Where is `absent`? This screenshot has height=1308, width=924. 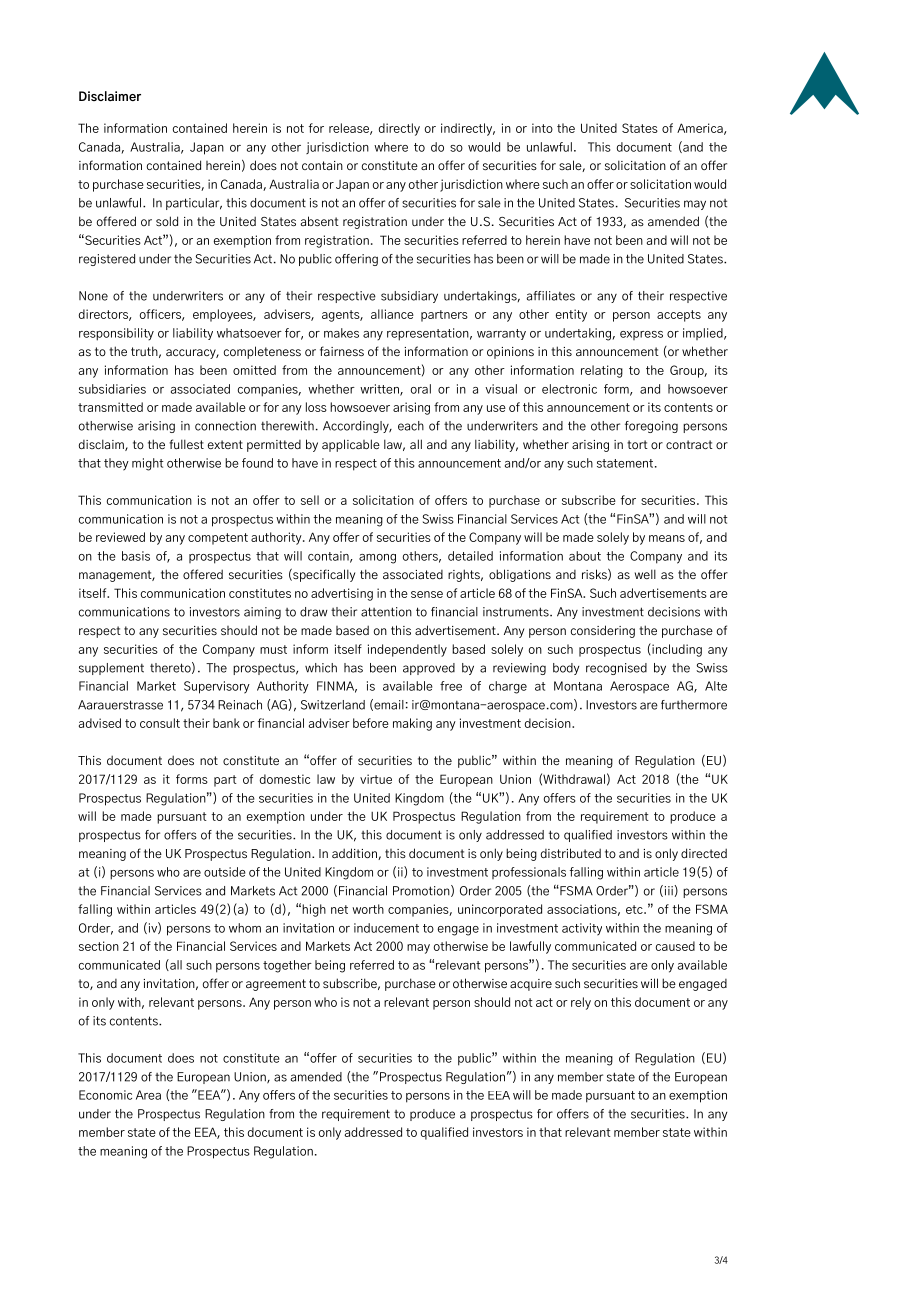
absent is located at coordinates (319, 221).
